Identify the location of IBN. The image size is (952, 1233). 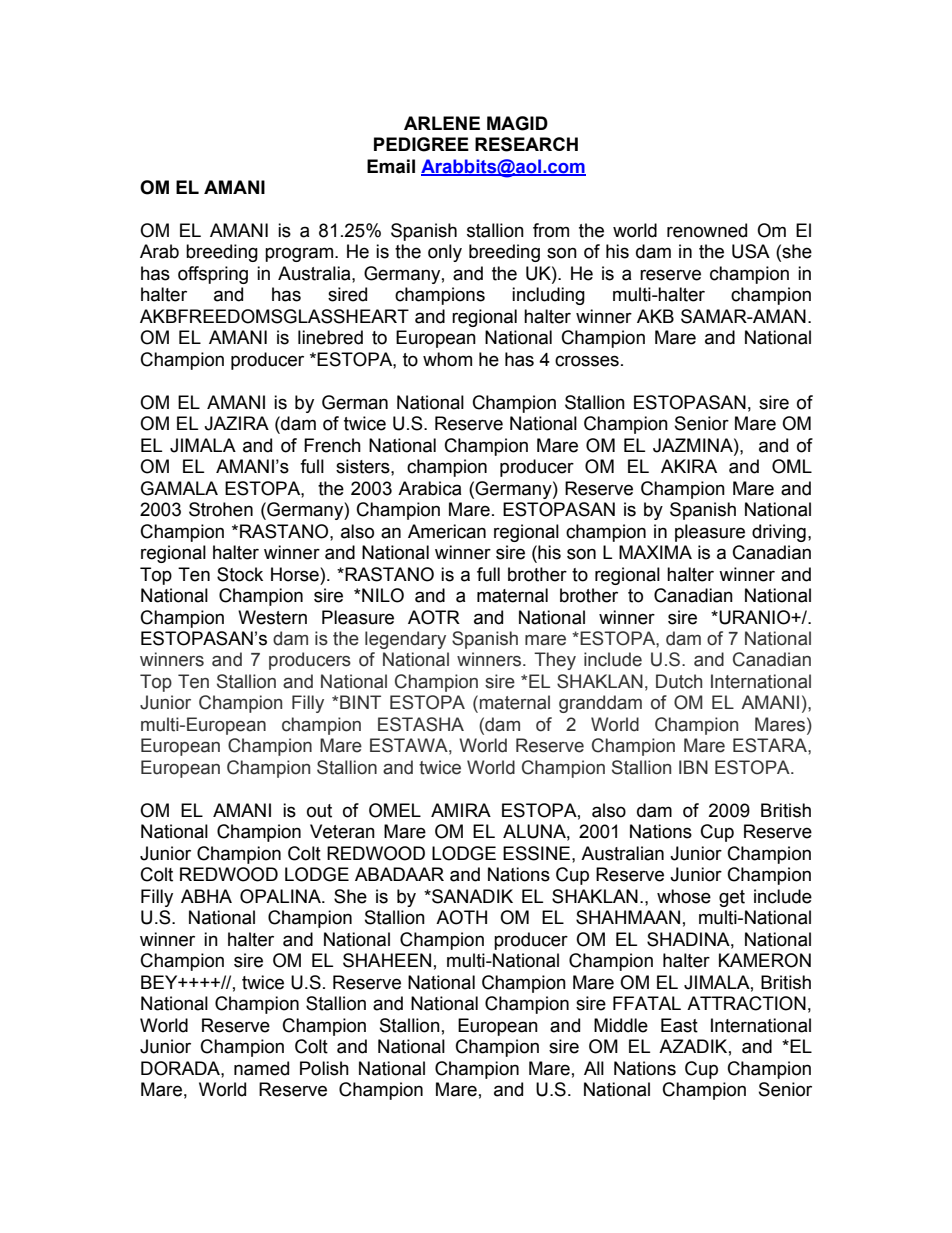
(693, 767).
